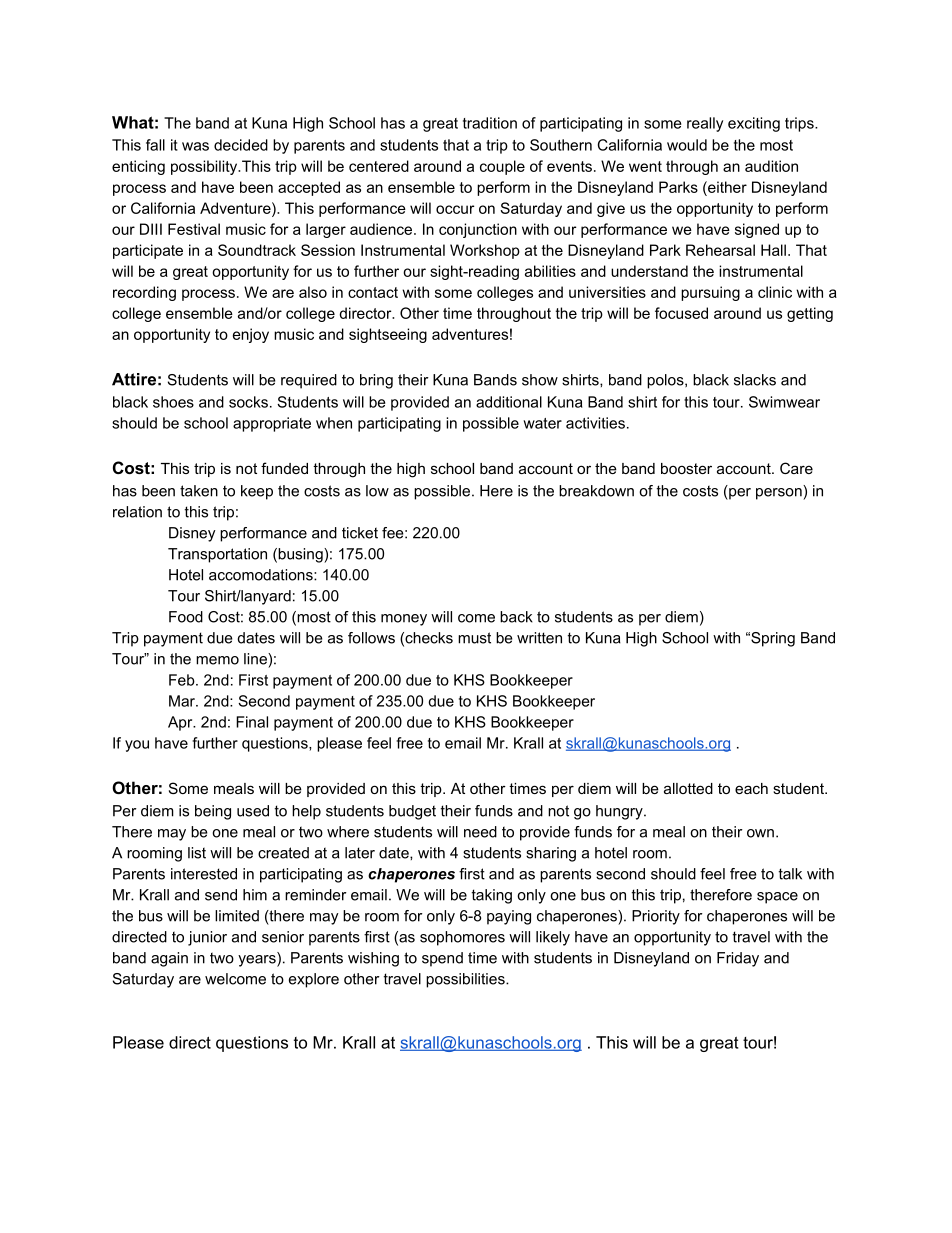 The height and width of the screenshot is (1233, 952). Describe the element at coordinates (751, 788) in the screenshot. I see `each` at that location.
